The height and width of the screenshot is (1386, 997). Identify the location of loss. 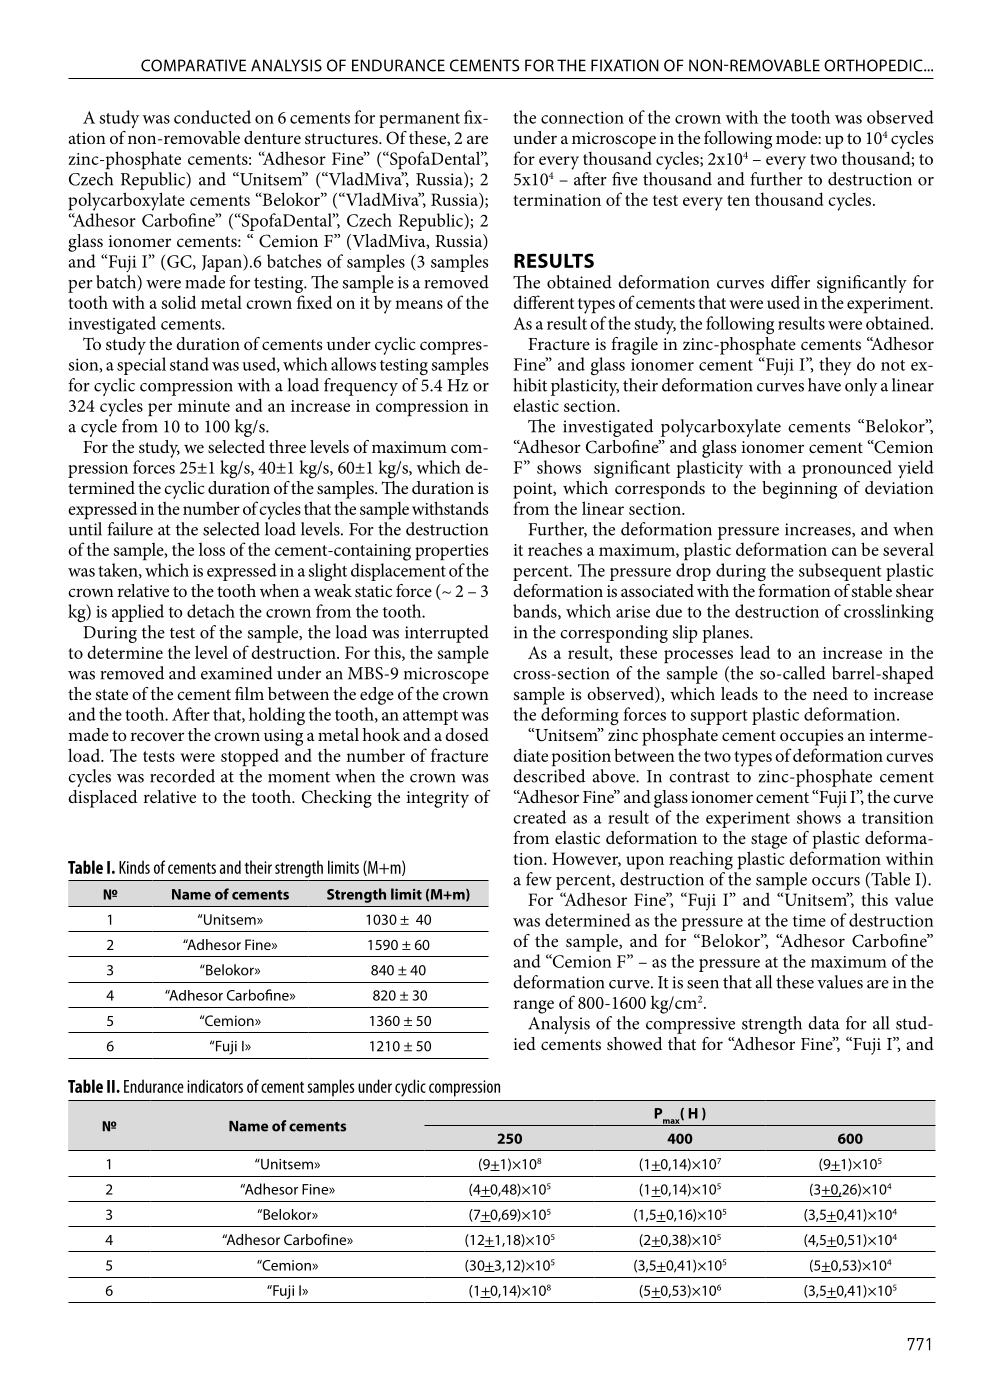
(212, 549).
